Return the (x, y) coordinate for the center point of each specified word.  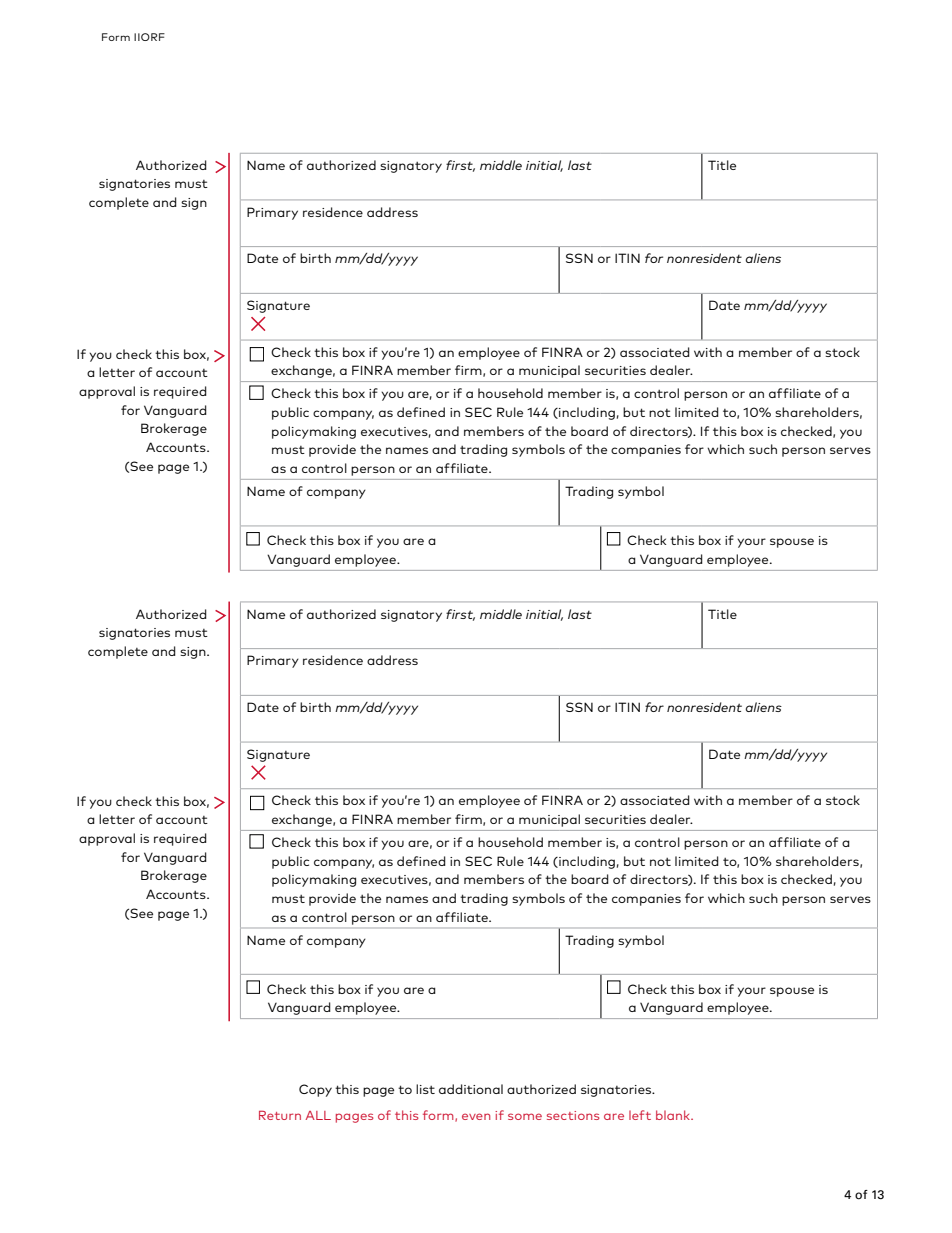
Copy (315, 1090)
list (425, 1089)
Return (280, 1115)
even (476, 1116)
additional (471, 1089)
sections (573, 1115)
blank (674, 1115)
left (640, 1115)
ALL (318, 1115)
